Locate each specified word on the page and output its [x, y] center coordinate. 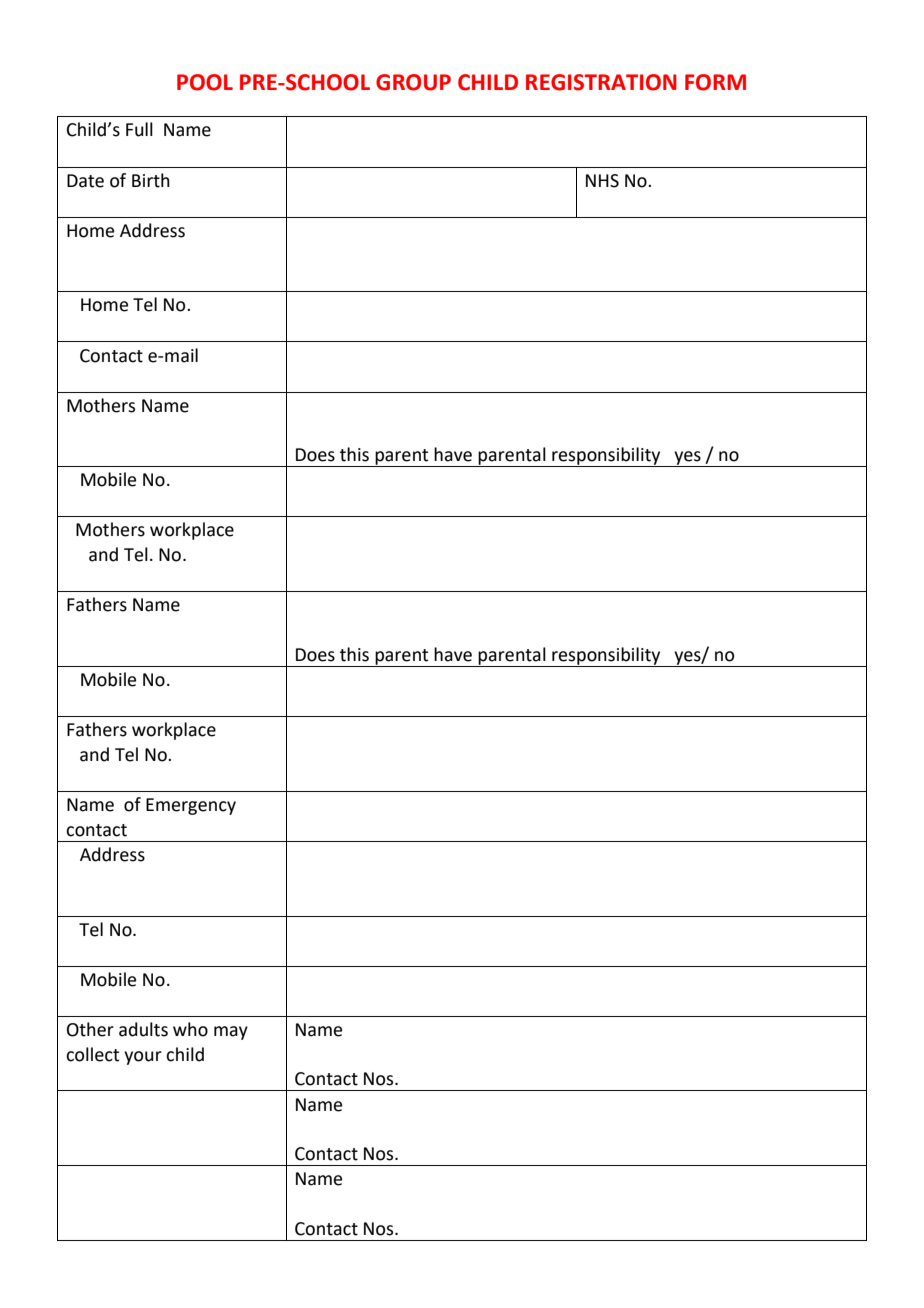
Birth [151, 180]
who [190, 1029]
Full [139, 129]
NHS [602, 181]
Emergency [191, 806]
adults [143, 1029]
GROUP [413, 82]
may [231, 1033]
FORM [715, 82]
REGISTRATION [601, 82]
